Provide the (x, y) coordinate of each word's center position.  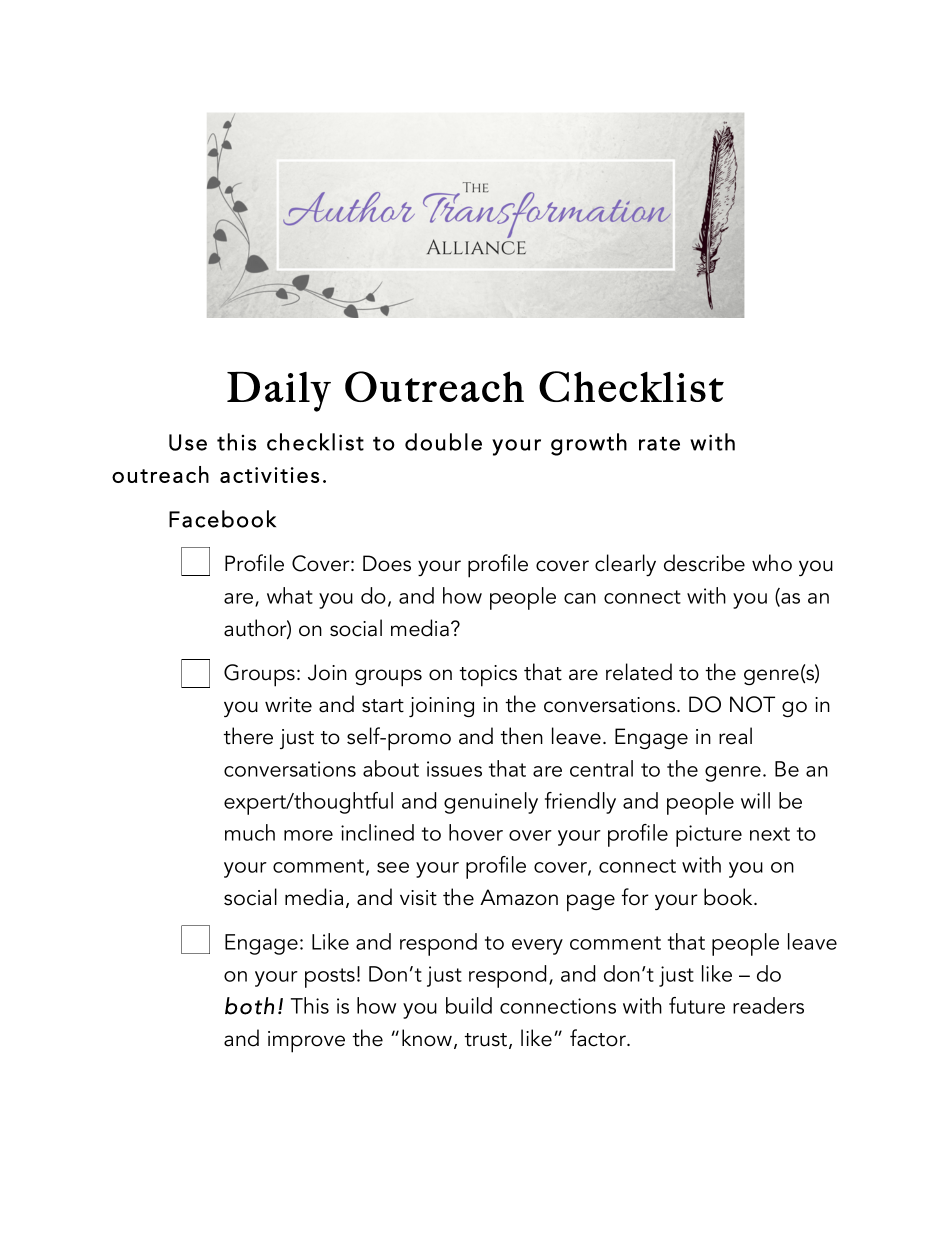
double (443, 442)
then (521, 736)
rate (659, 444)
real (735, 736)
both (249, 1006)
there (248, 736)
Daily (279, 392)
